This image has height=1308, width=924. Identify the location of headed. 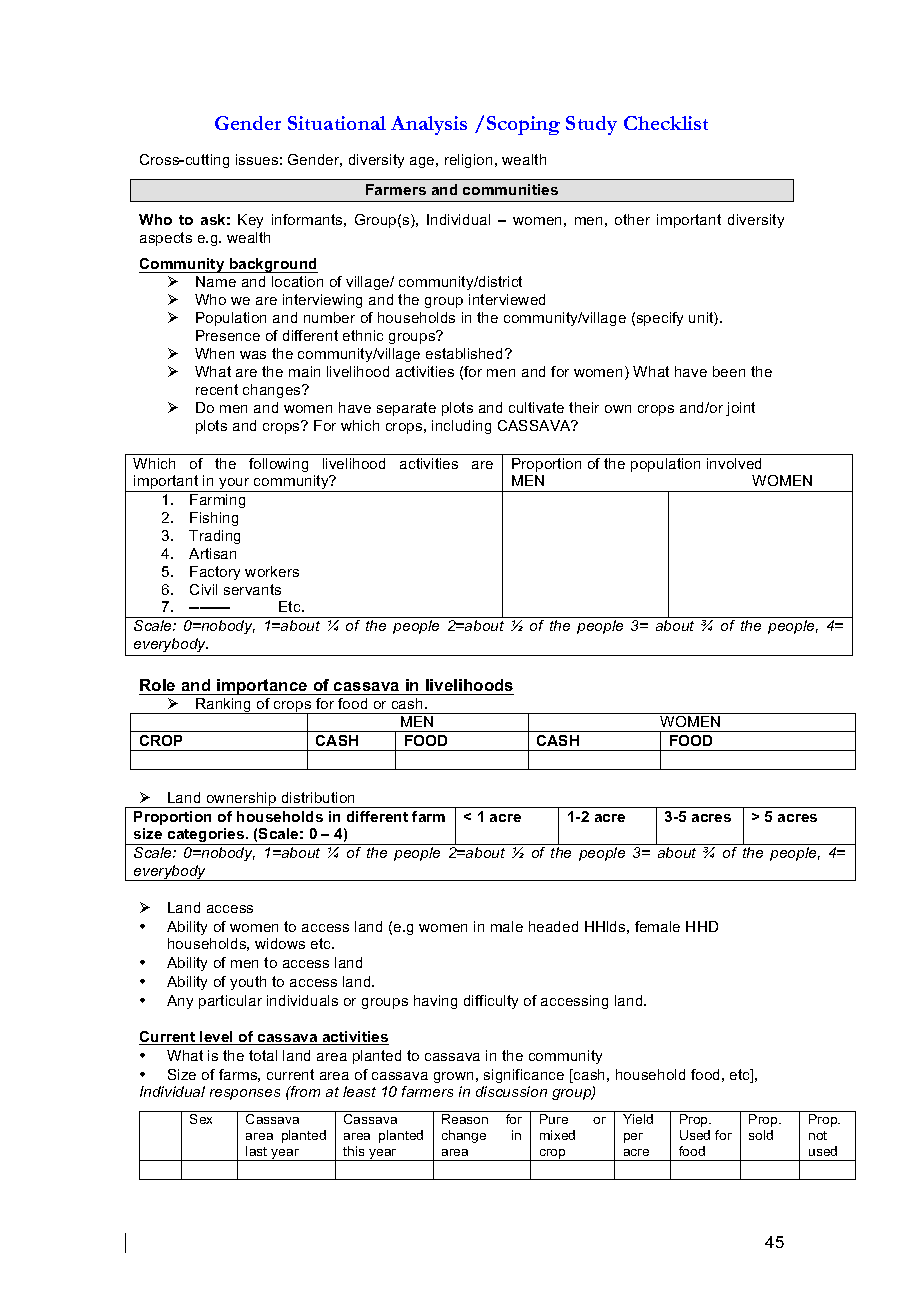
(553, 926).
